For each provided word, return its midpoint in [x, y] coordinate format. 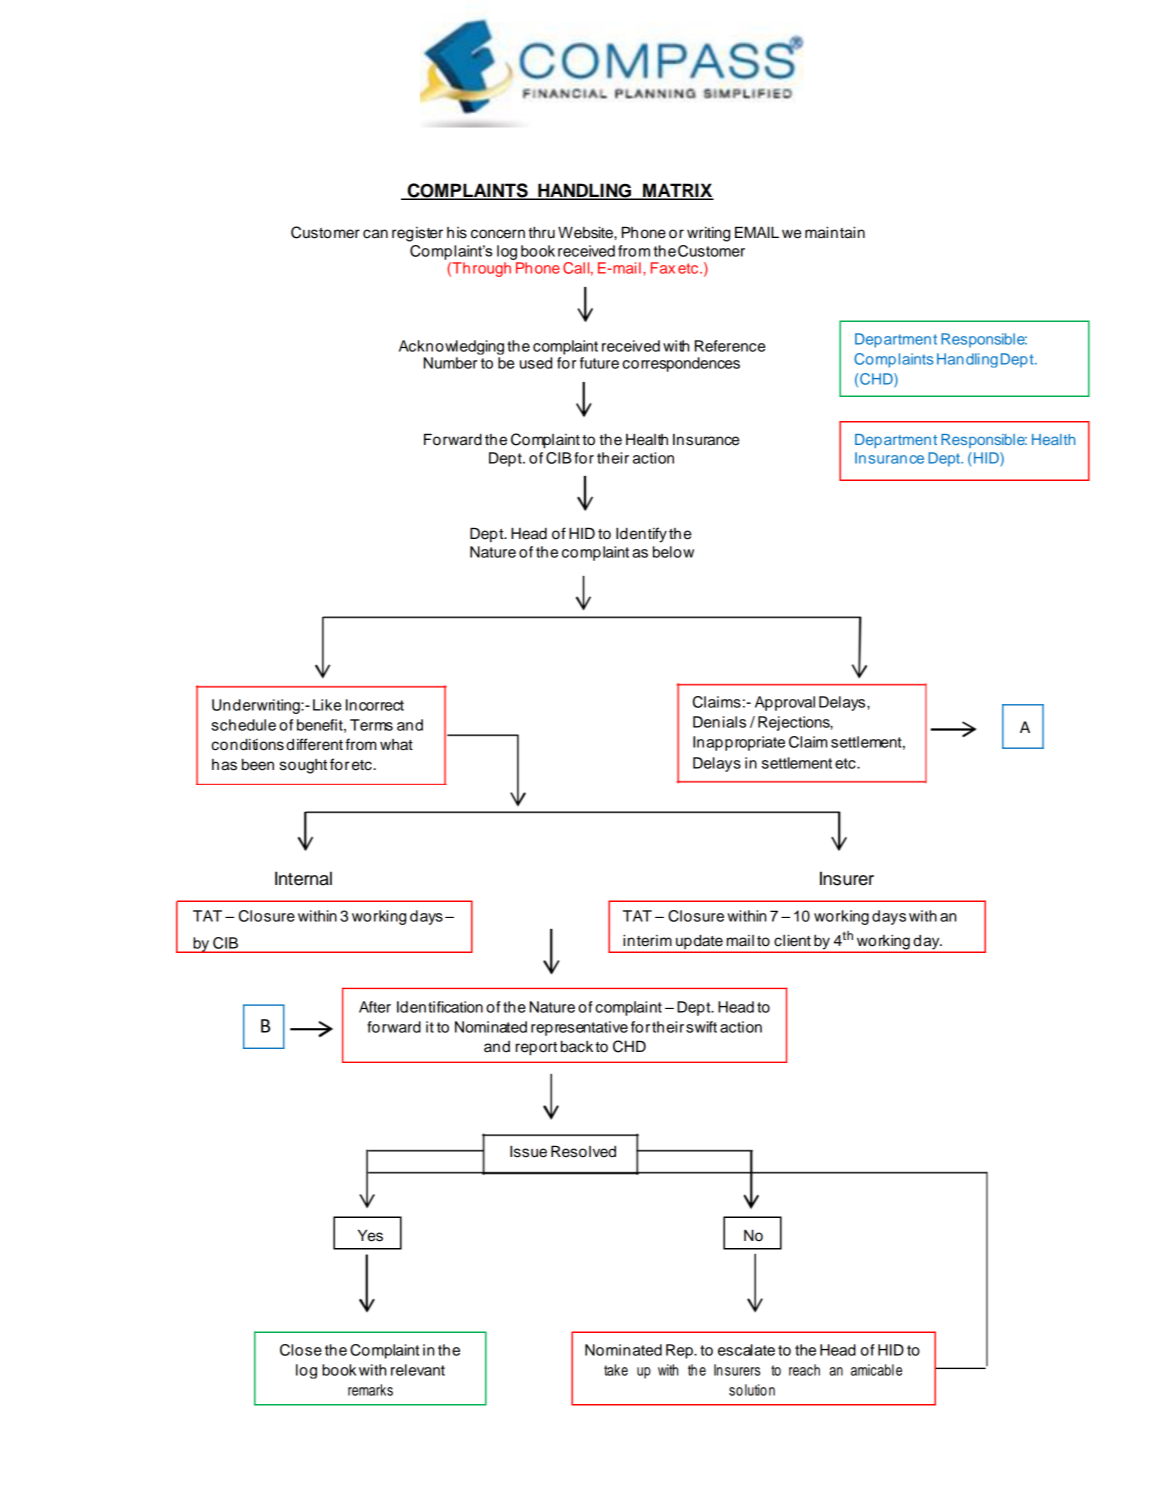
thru [541, 232]
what [396, 745]
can [375, 234]
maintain [835, 232]
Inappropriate [739, 743]
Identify [641, 535]
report [536, 1049]
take [616, 1370]
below [673, 552]
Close [301, 1350]
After [375, 1007]
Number [450, 363]
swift [701, 1027]
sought [303, 766]
